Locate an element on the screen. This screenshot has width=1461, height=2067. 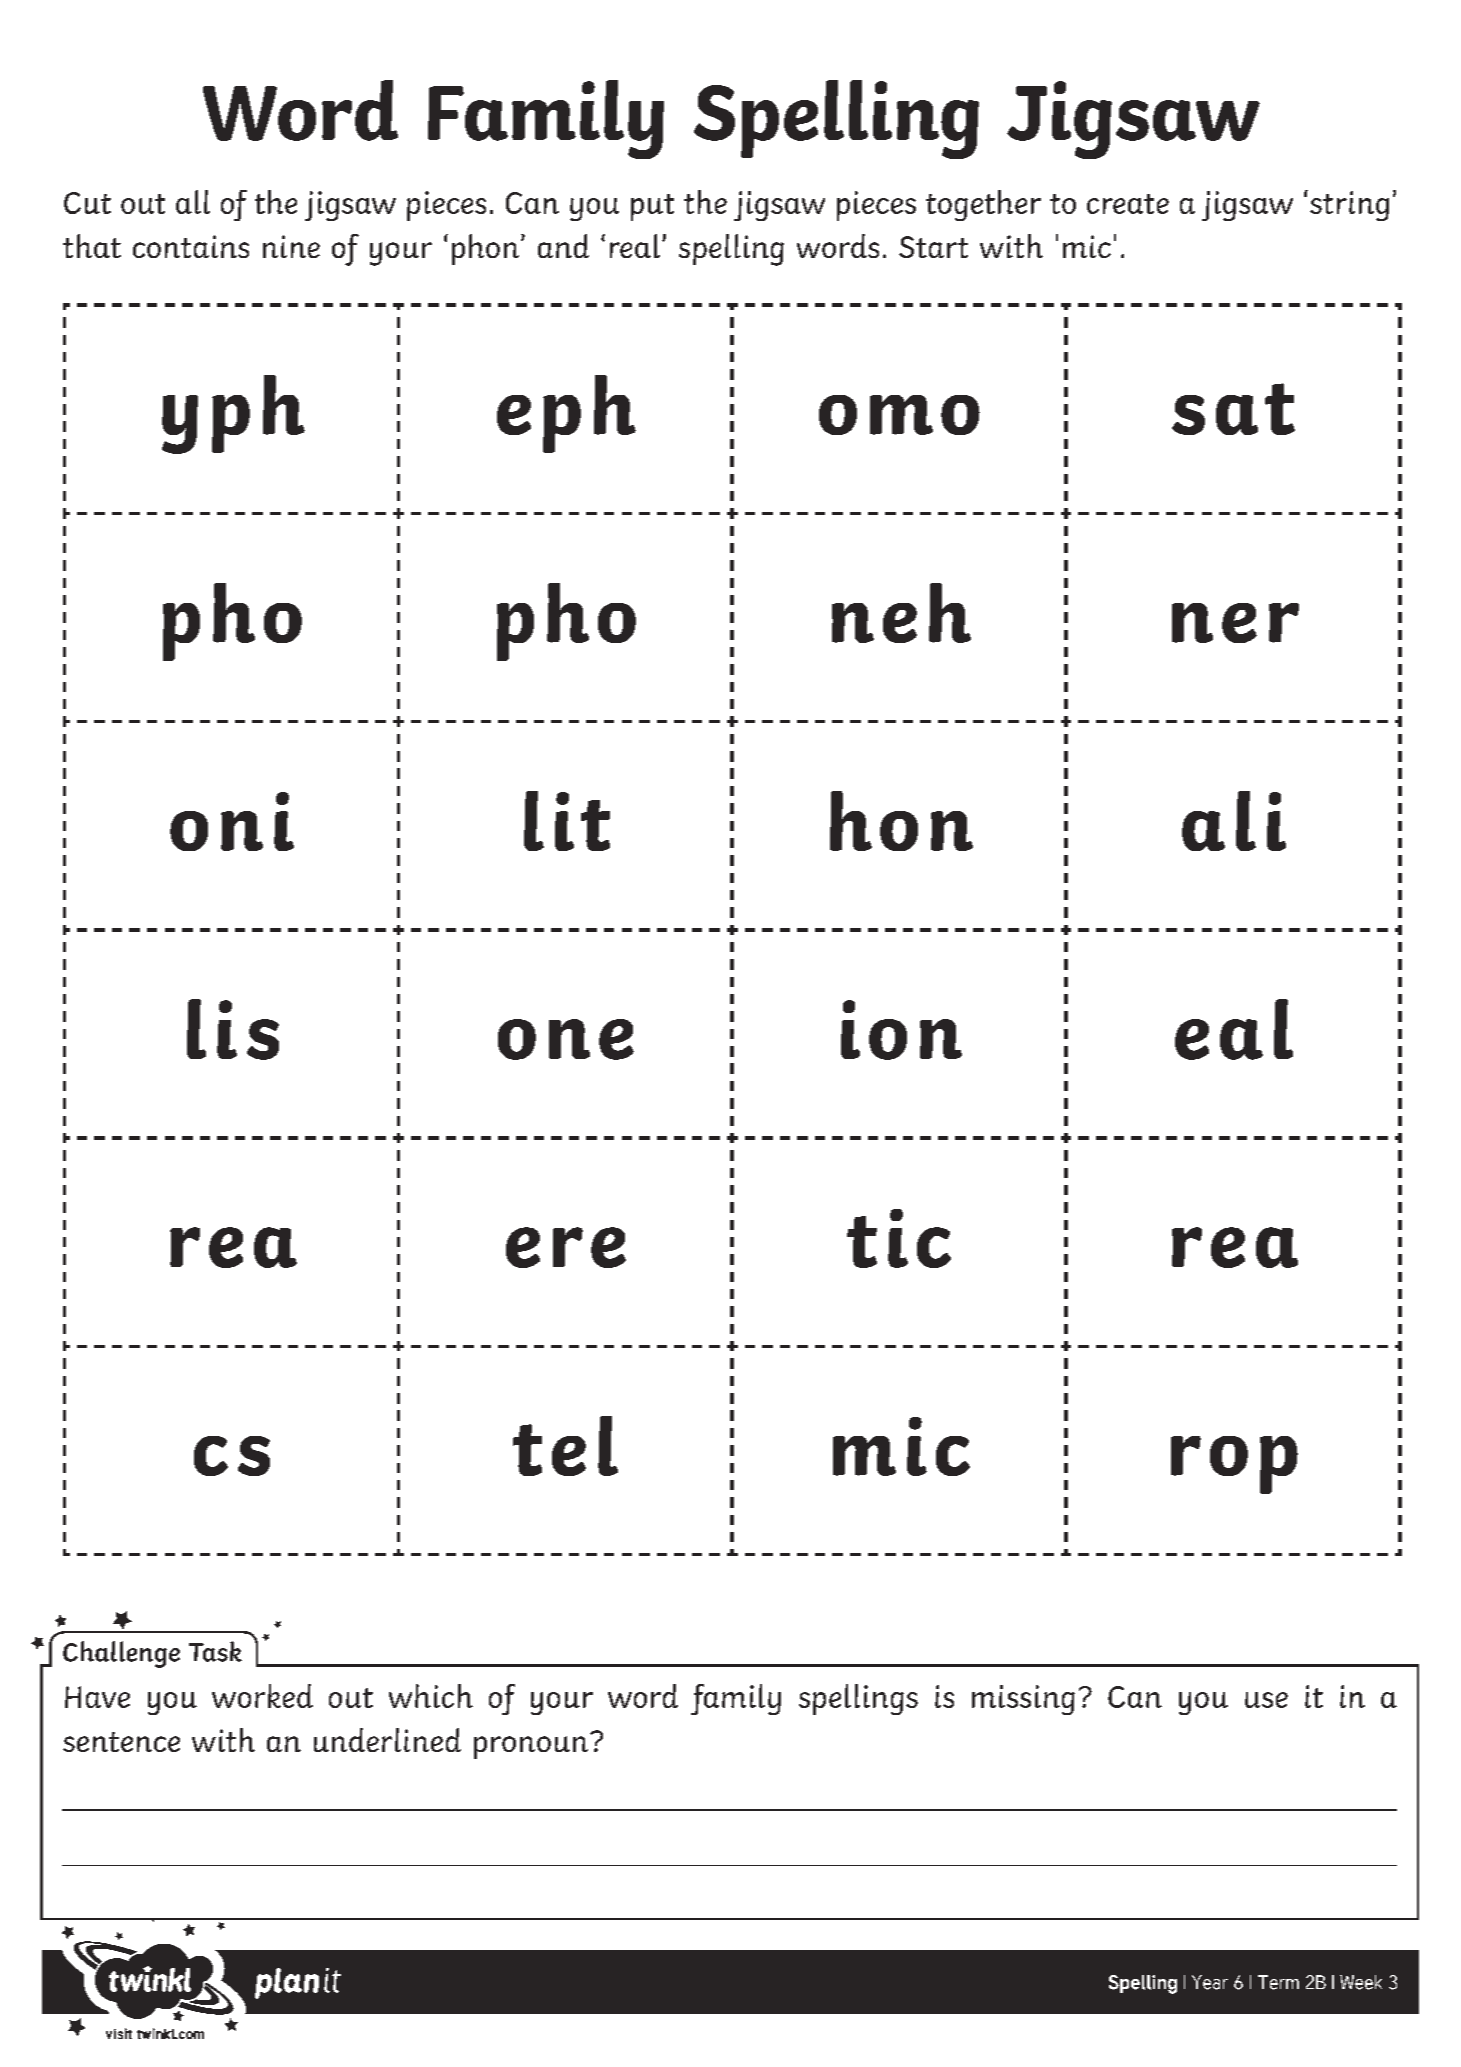
Year is located at coordinates (1210, 1982).
